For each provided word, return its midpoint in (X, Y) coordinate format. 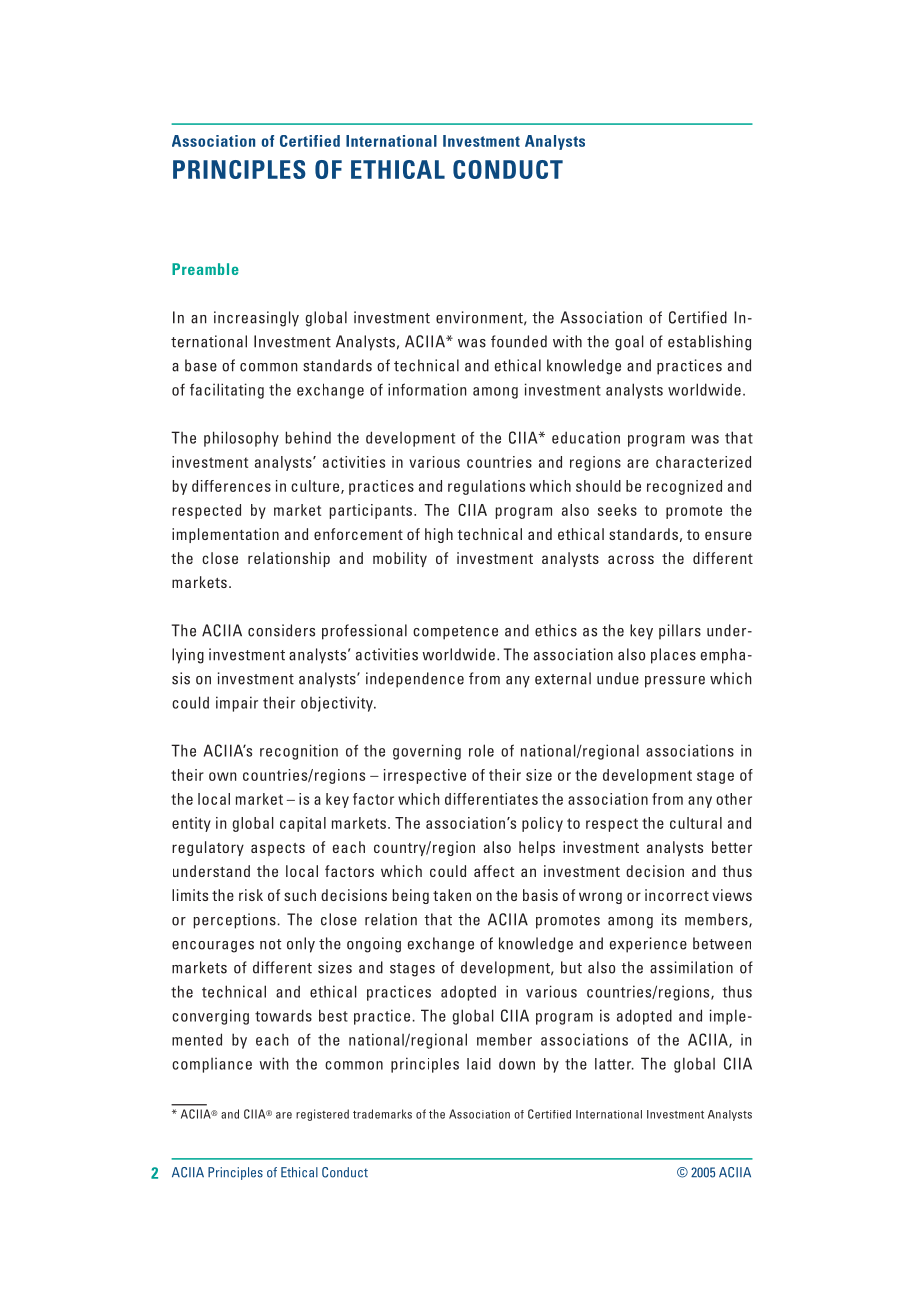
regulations (486, 487)
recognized (684, 487)
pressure (675, 682)
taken (452, 895)
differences (231, 486)
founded (519, 341)
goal (629, 343)
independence (415, 680)
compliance (212, 1065)
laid (479, 1064)
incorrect (677, 895)
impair (237, 704)
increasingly (256, 319)
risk (251, 895)
